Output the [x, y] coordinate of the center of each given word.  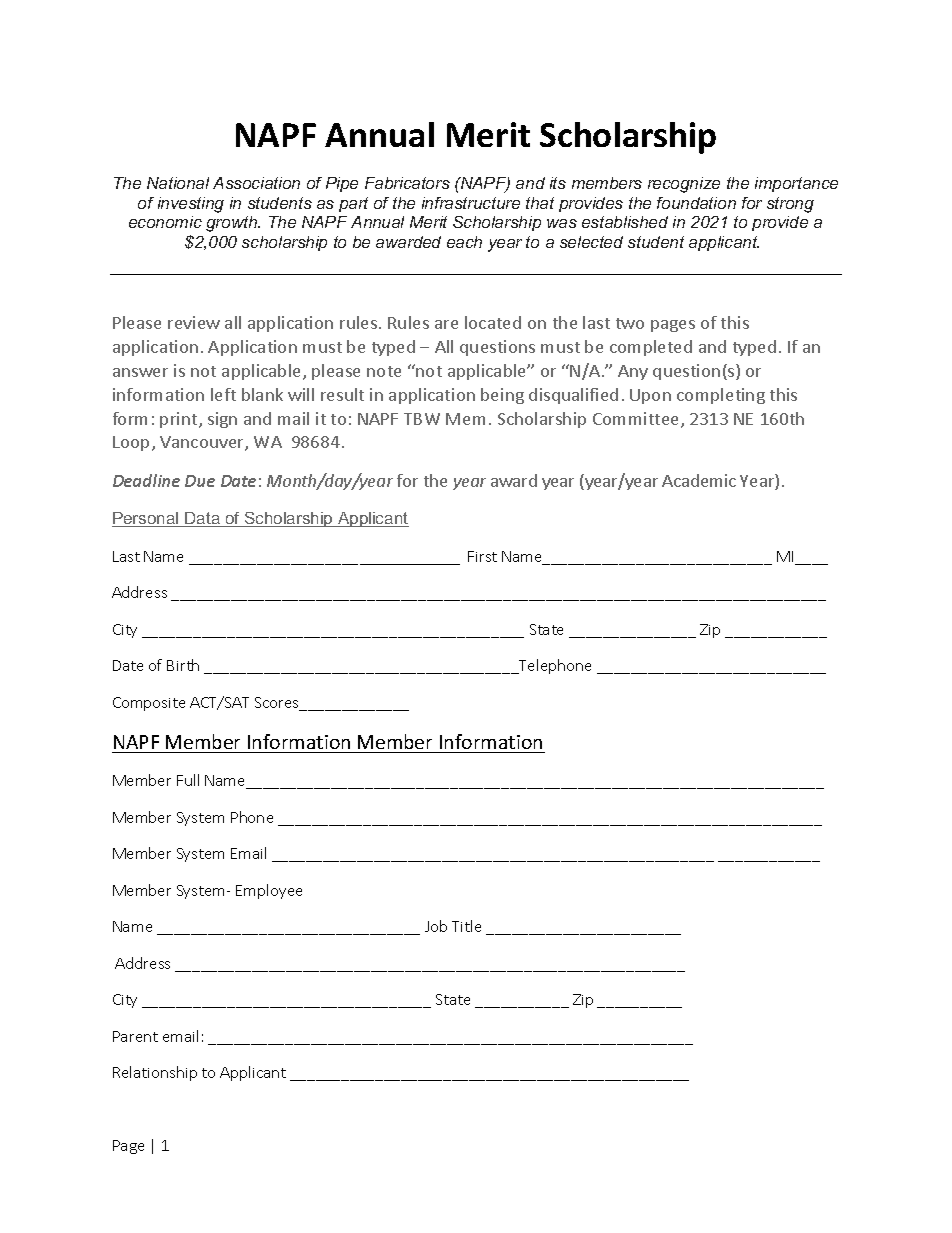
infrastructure [471, 203]
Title [466, 926]
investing [191, 205]
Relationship [155, 1073]
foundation [696, 203]
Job [436, 926]
